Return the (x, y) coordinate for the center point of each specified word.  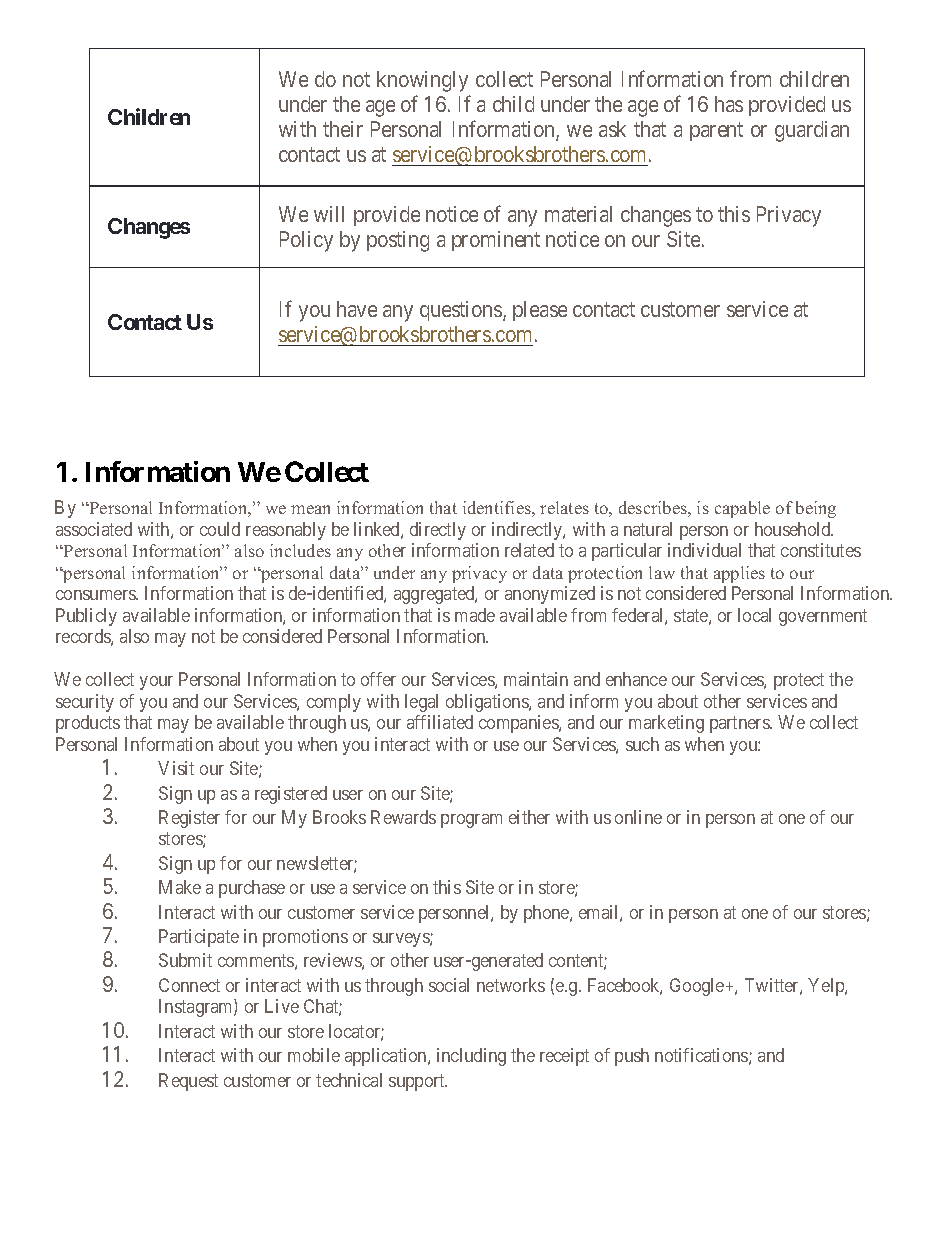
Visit (176, 768)
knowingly (422, 81)
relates (564, 507)
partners (740, 725)
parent (716, 132)
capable (742, 509)
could (220, 529)
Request (188, 1082)
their (343, 129)
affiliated (440, 722)
